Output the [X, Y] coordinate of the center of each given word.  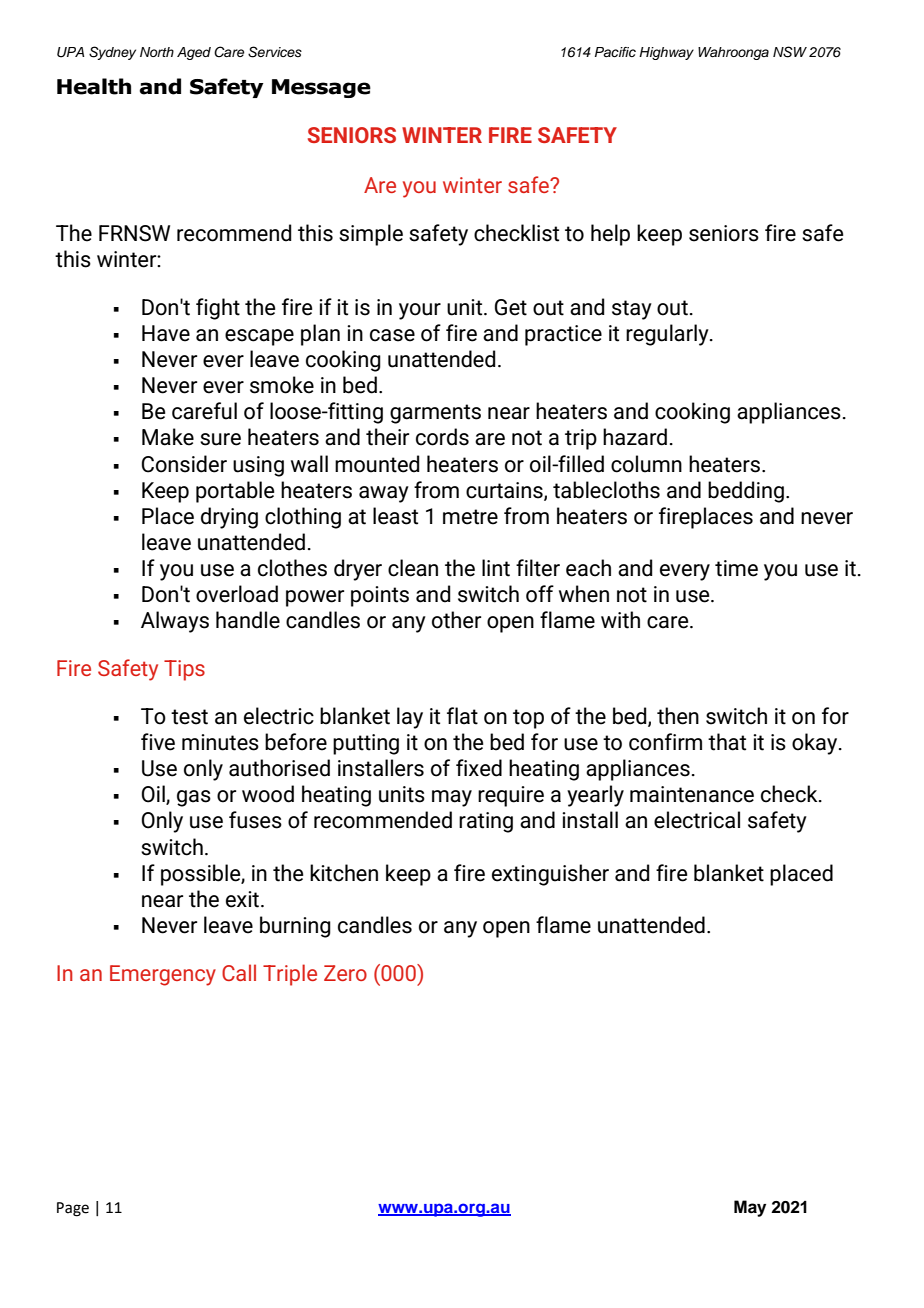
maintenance [692, 794]
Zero [345, 973]
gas [194, 798]
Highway [666, 53]
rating [486, 822]
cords [442, 437]
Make [168, 437]
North [157, 52]
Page [73, 1209]
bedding [746, 492]
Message [321, 88]
